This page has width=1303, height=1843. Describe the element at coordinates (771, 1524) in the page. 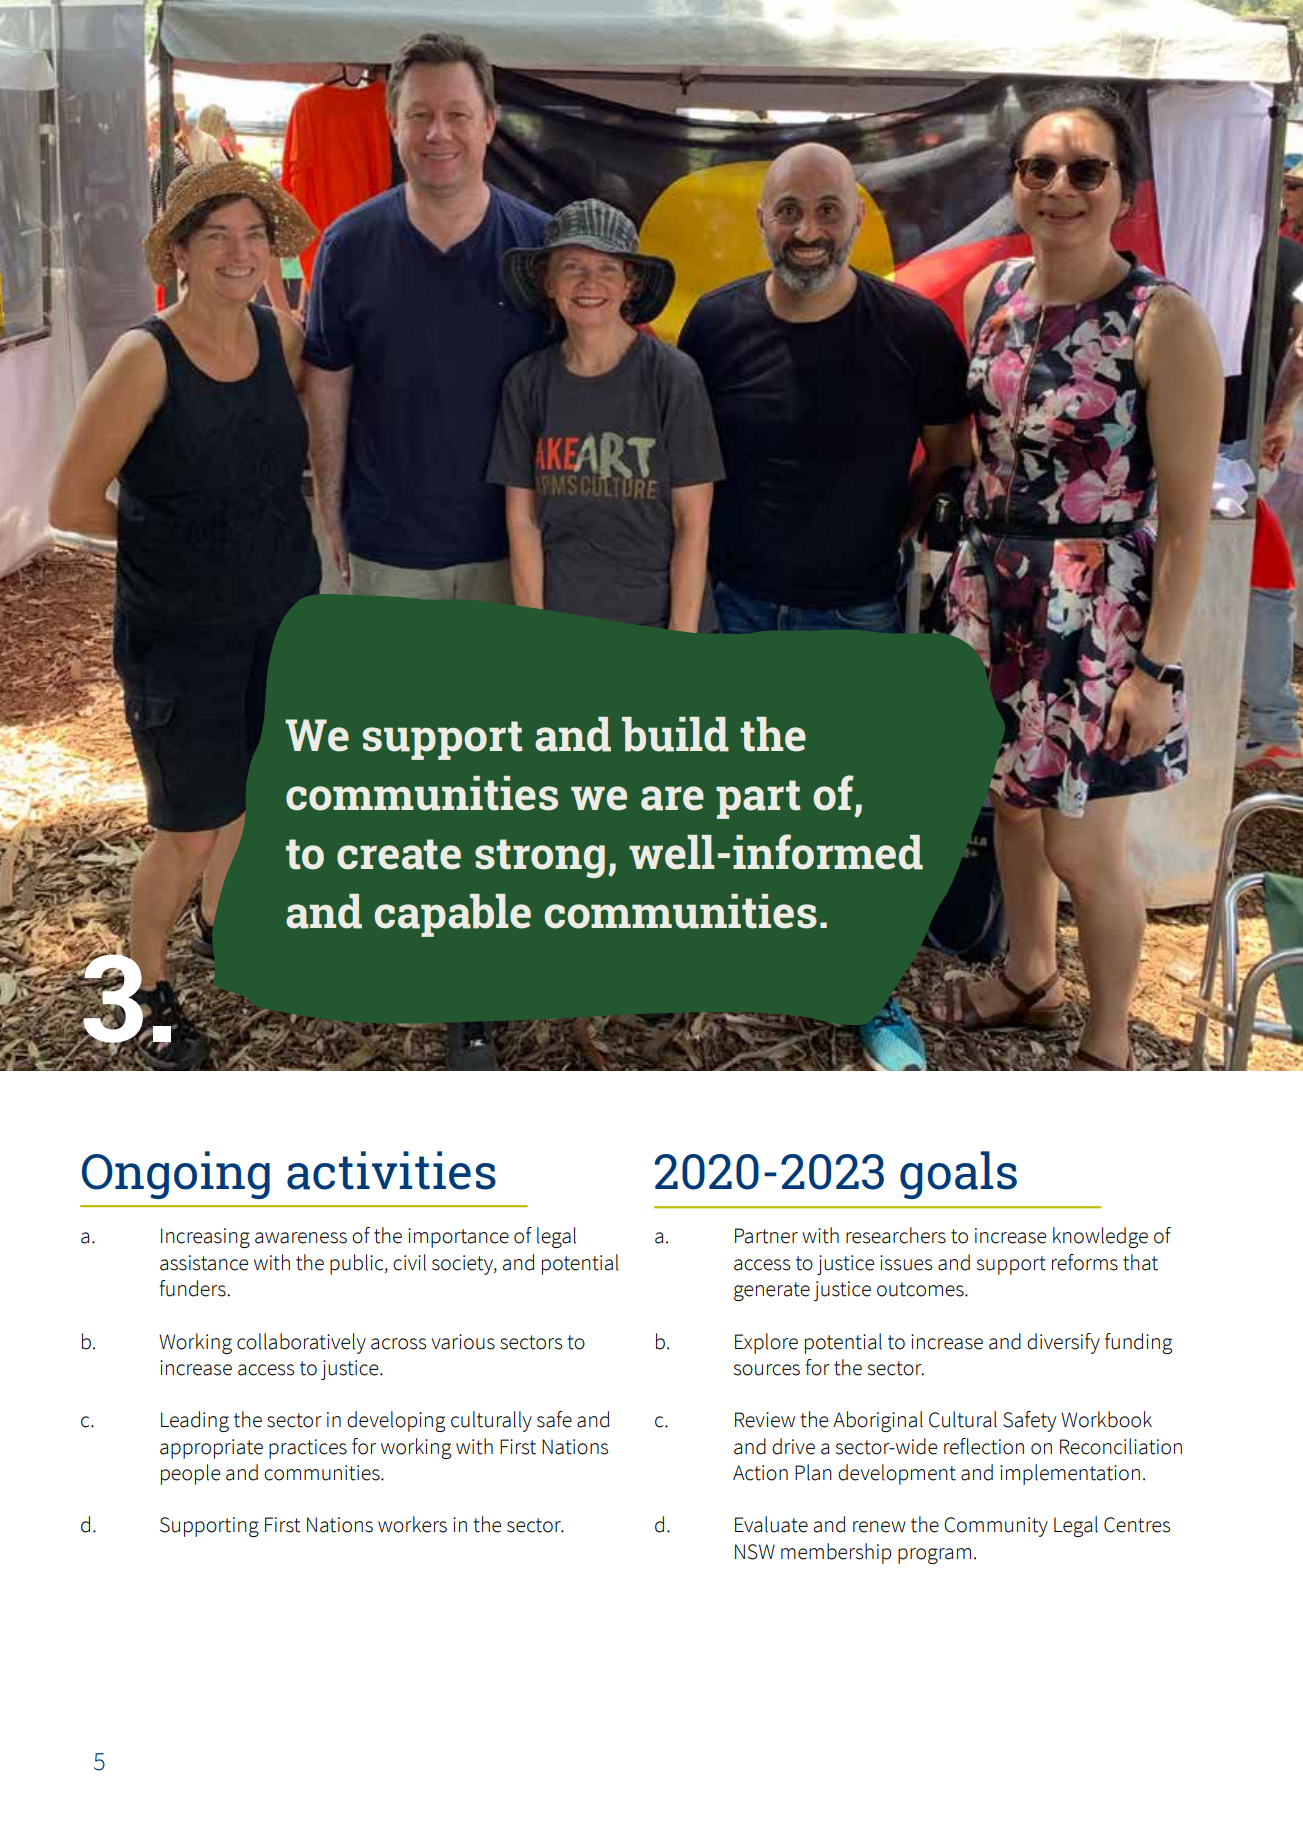

I see `Evaluate` at that location.
